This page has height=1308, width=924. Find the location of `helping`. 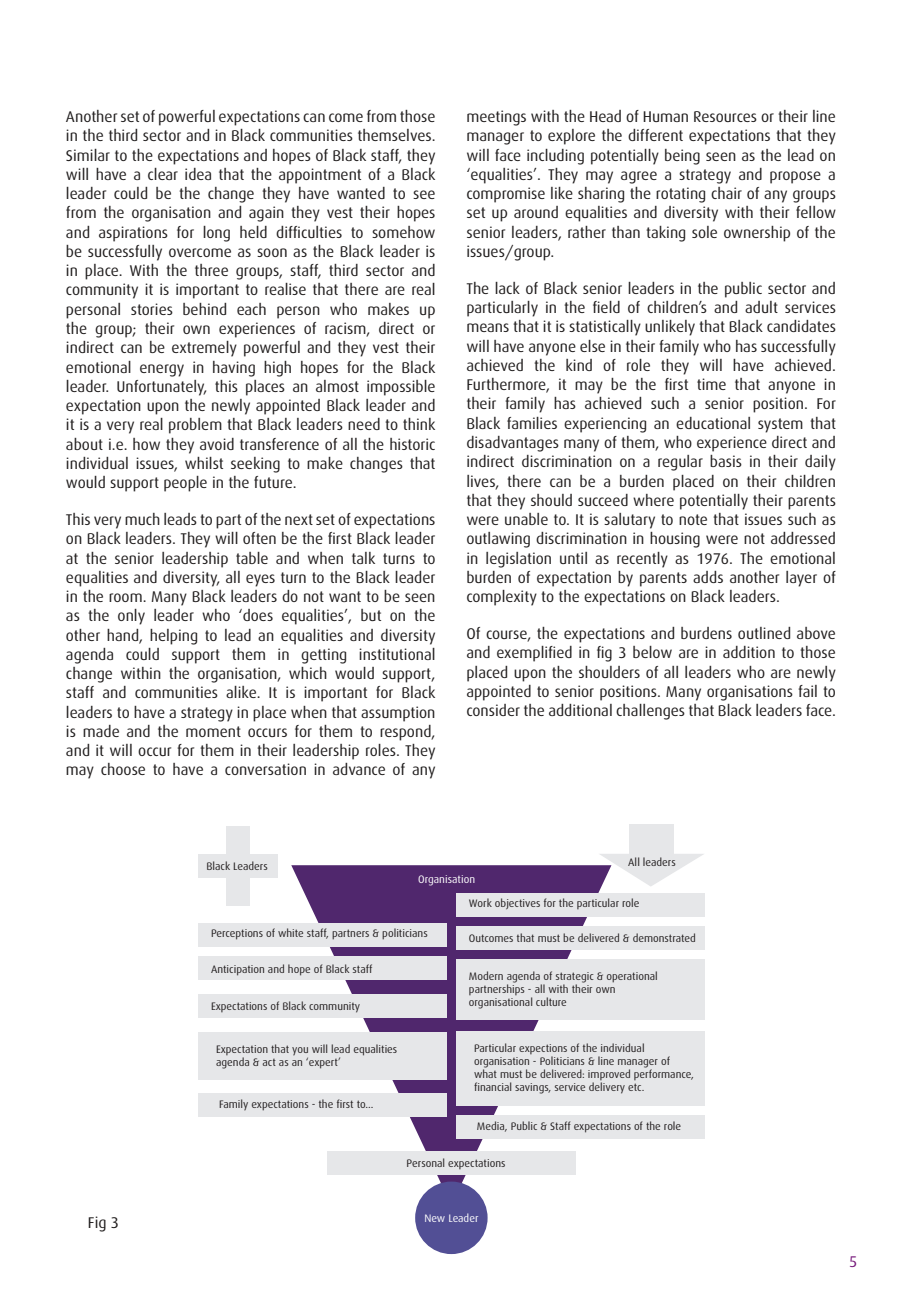

helping is located at coordinates (173, 637).
